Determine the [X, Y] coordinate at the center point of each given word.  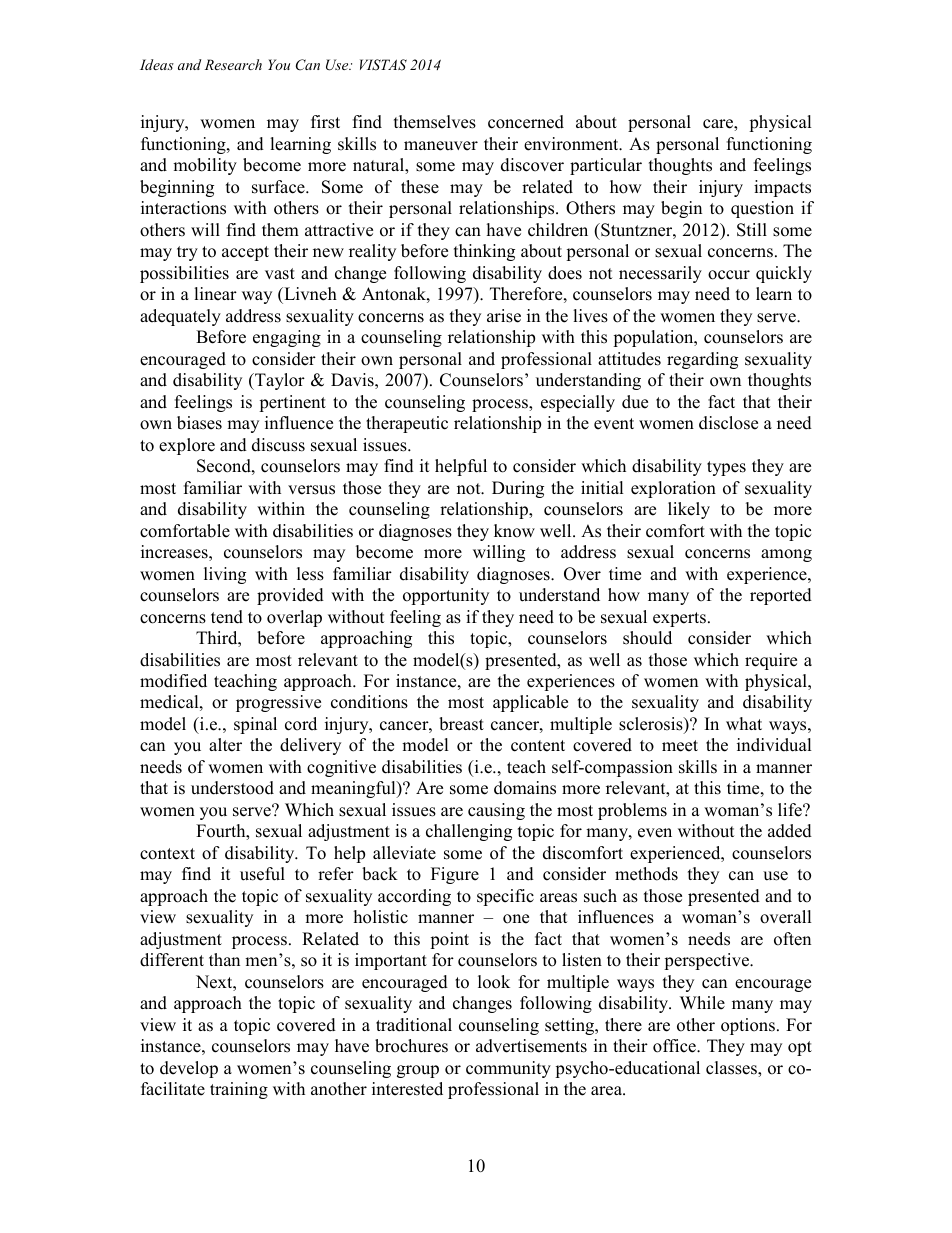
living [225, 575]
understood [232, 788]
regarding [702, 360]
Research [233, 64]
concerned [526, 122]
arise [504, 316]
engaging [287, 338]
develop [189, 1069]
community [508, 1069]
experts [679, 619]
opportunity [446, 596]
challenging [469, 832]
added [790, 831]
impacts [782, 188]
